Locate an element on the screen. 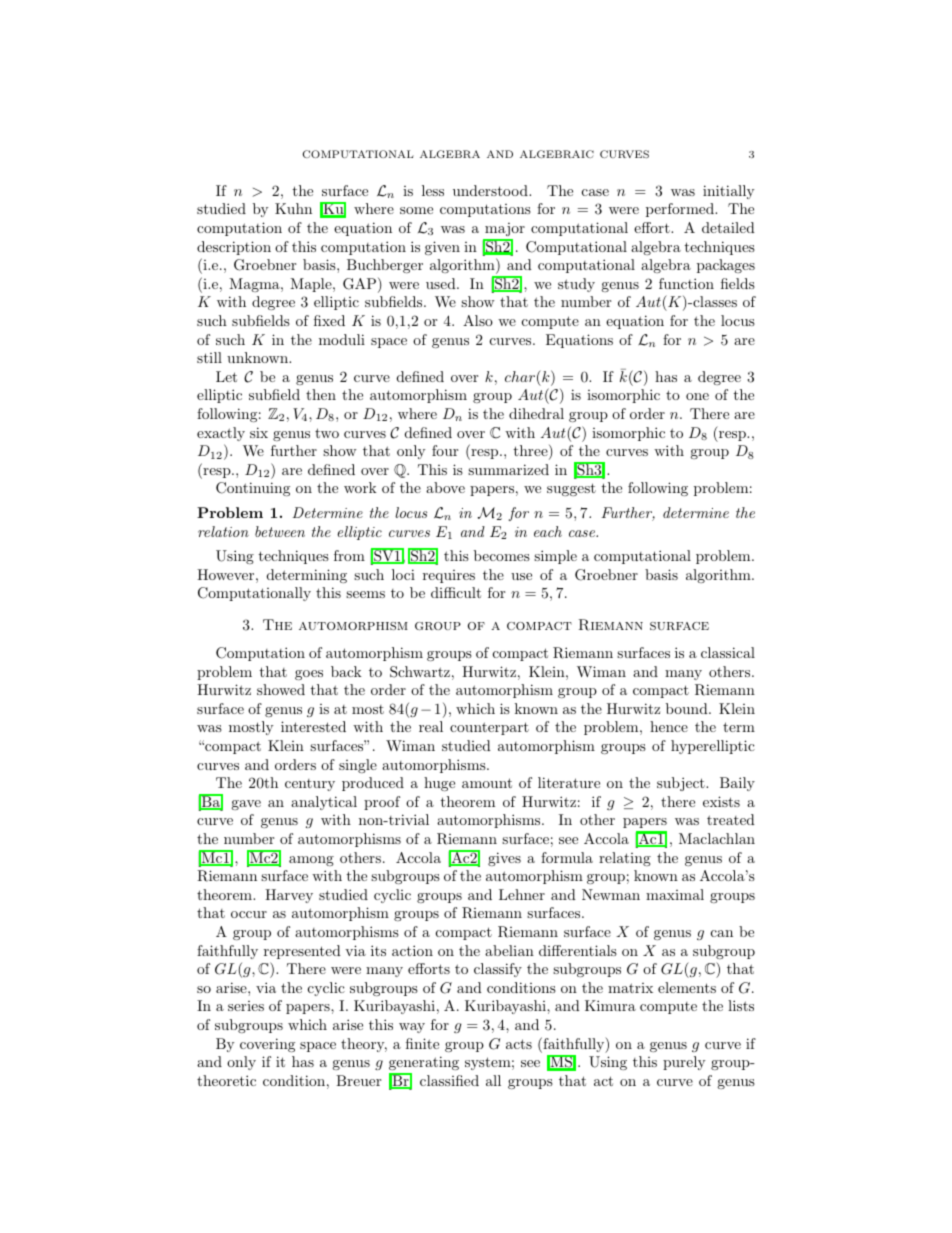 This screenshot has width=952, height=1233. four is located at coordinates (445, 450).
